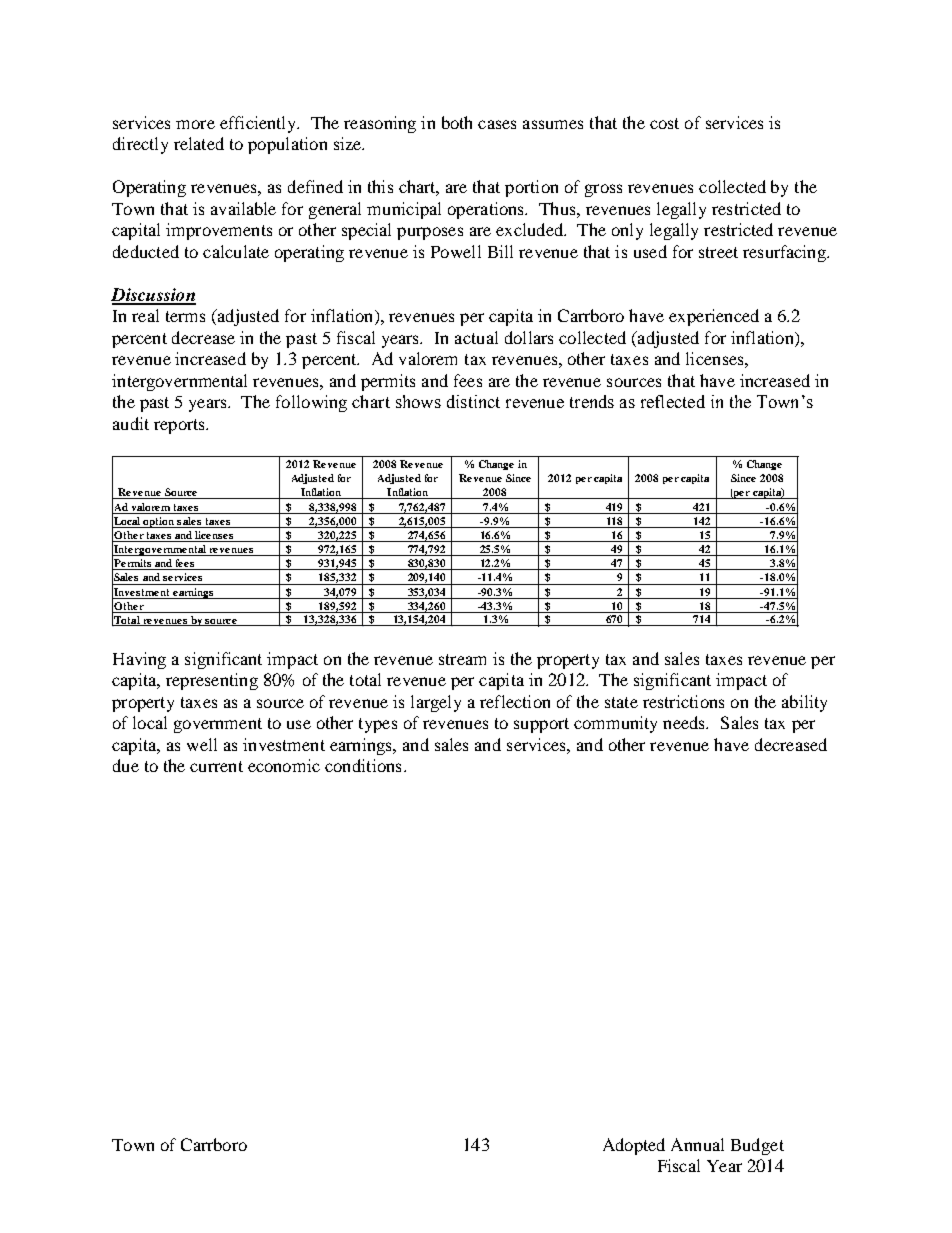 The image size is (952, 1233). Describe the element at coordinates (180, 426) in the screenshot. I see `reports` at that location.
